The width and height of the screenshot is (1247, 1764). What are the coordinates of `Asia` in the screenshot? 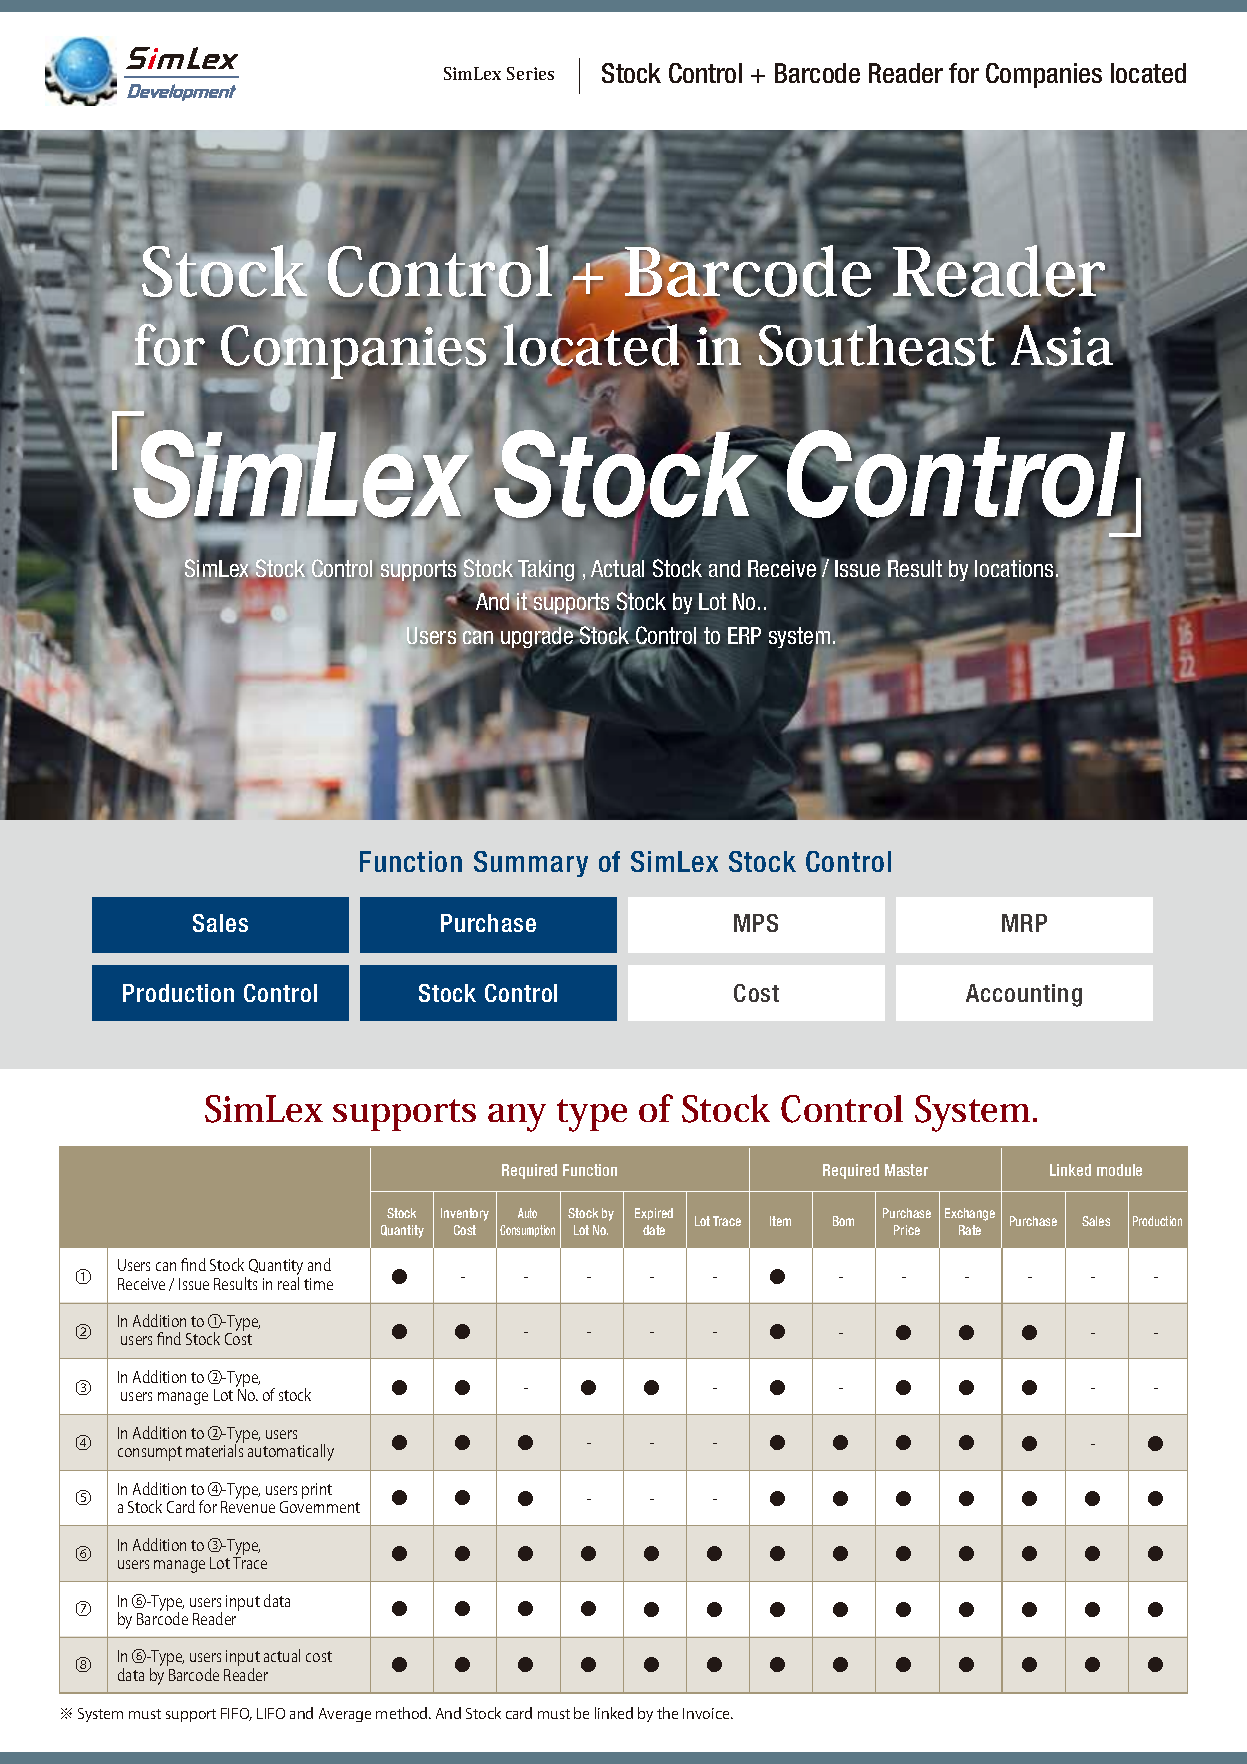 It's located at (1062, 345).
